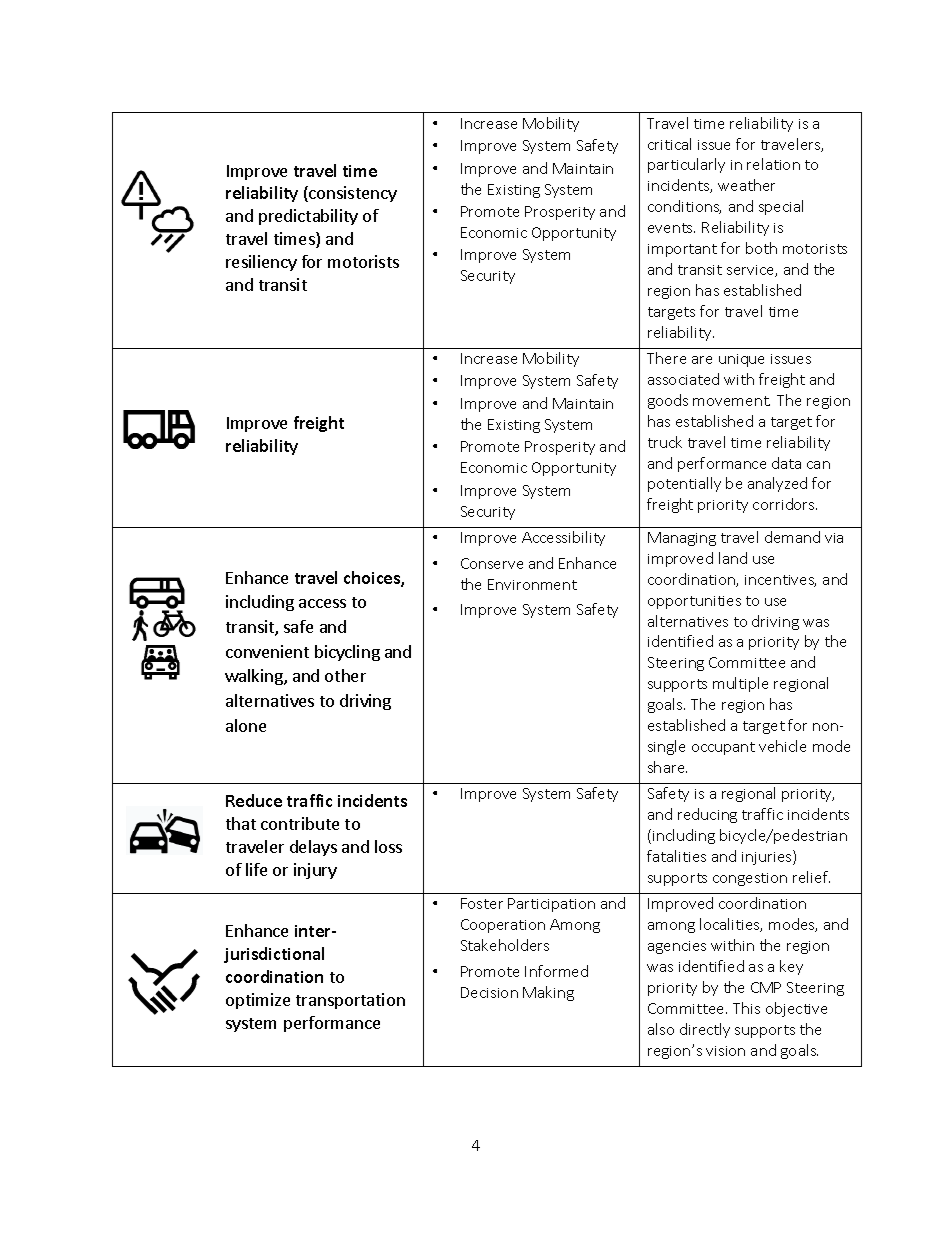 The image size is (952, 1233). I want to click on Environment, so click(532, 584).
